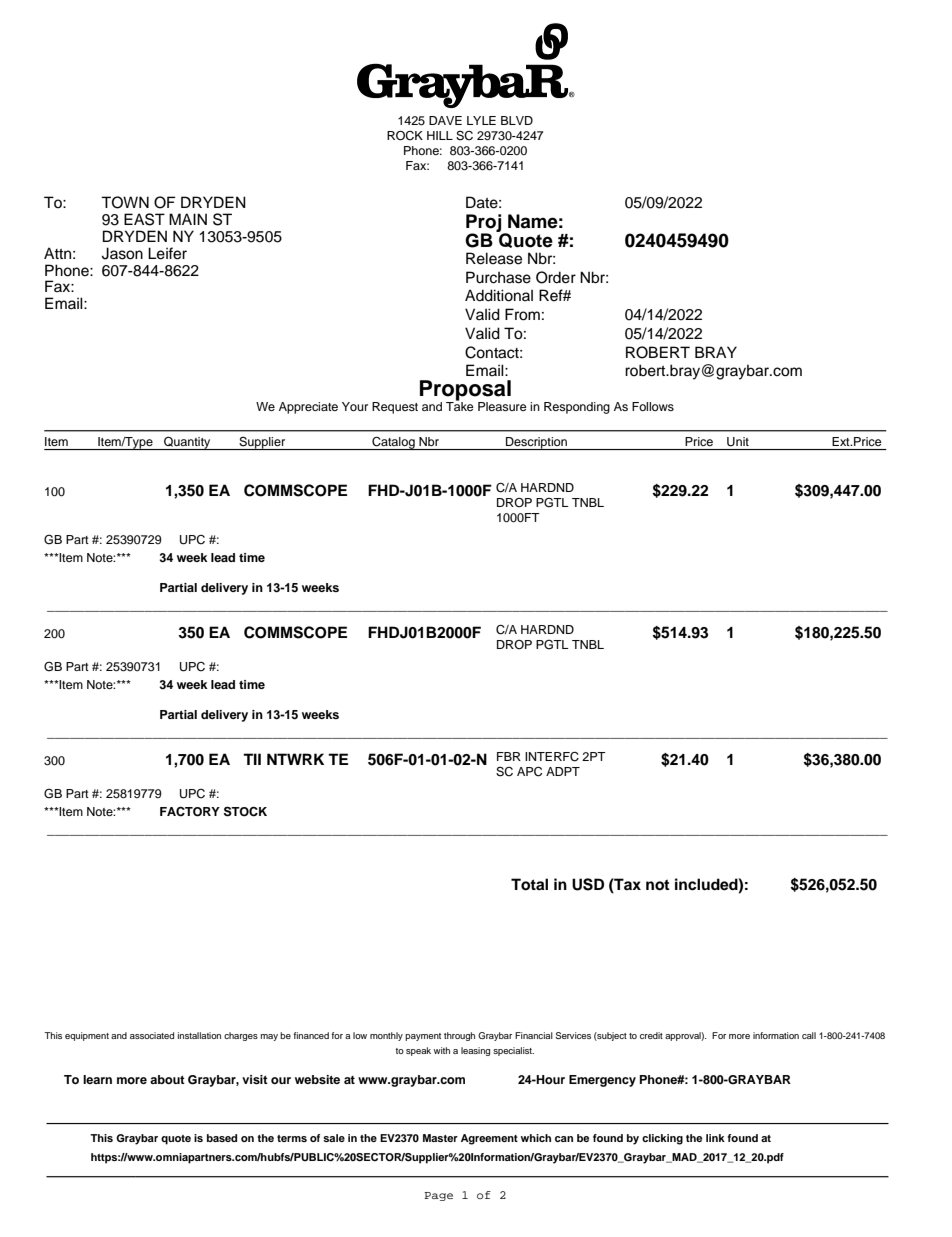 The height and width of the screenshot is (1237, 952). I want to click on STOCK, so click(245, 811).
